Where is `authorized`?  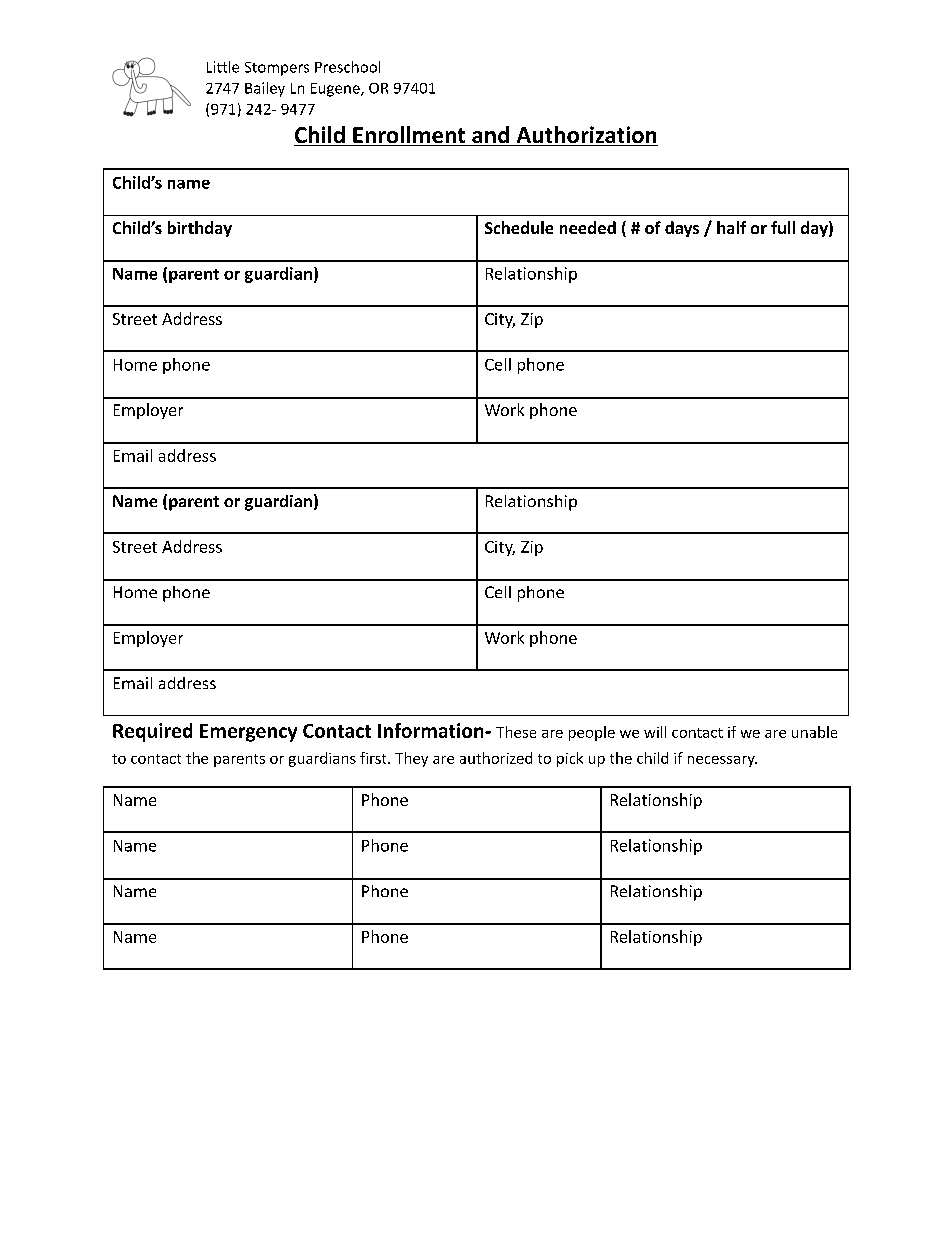 authorized is located at coordinates (496, 758).
